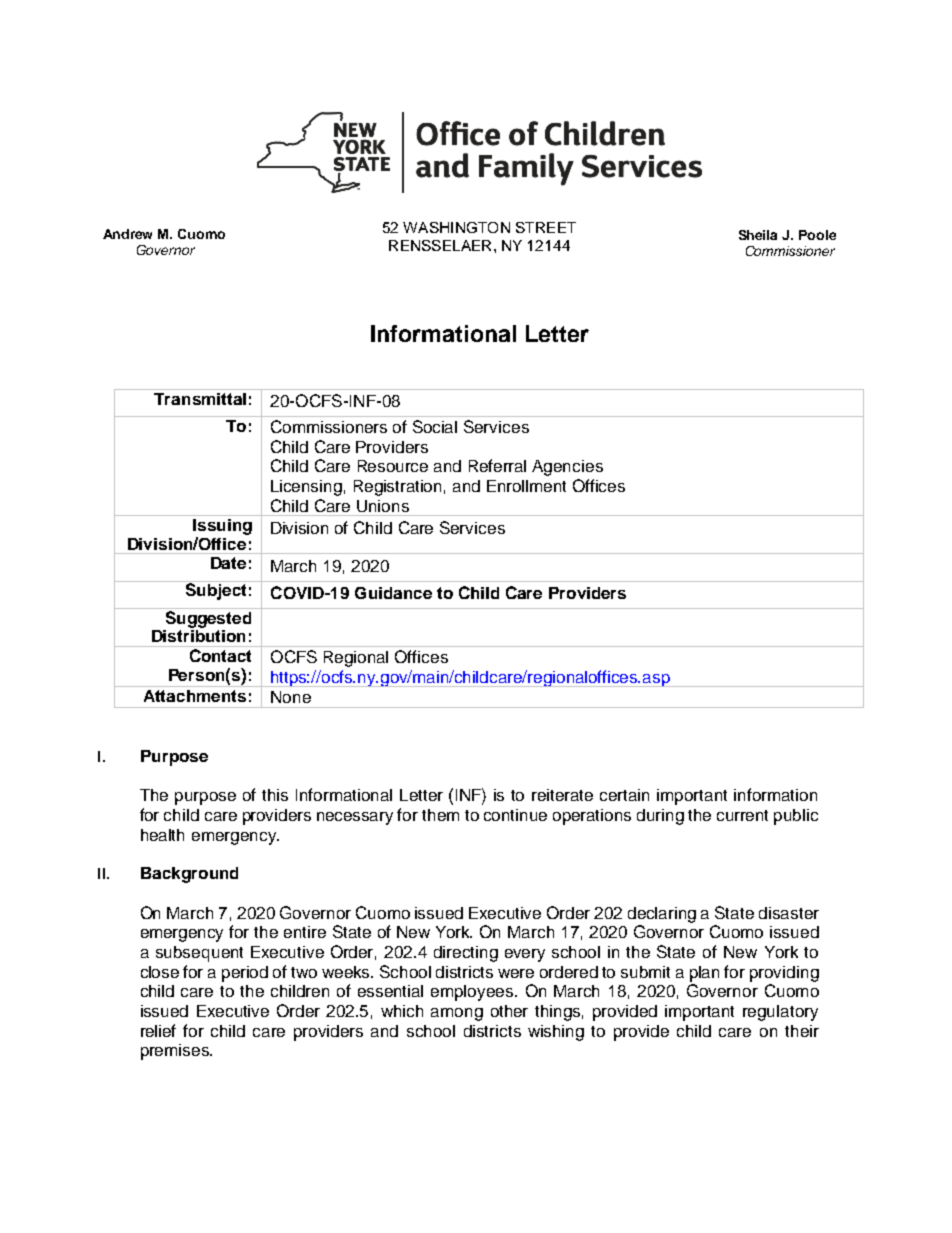 The height and width of the screenshot is (1233, 952). Describe the element at coordinates (624, 795) in the screenshot. I see `certain` at that location.
